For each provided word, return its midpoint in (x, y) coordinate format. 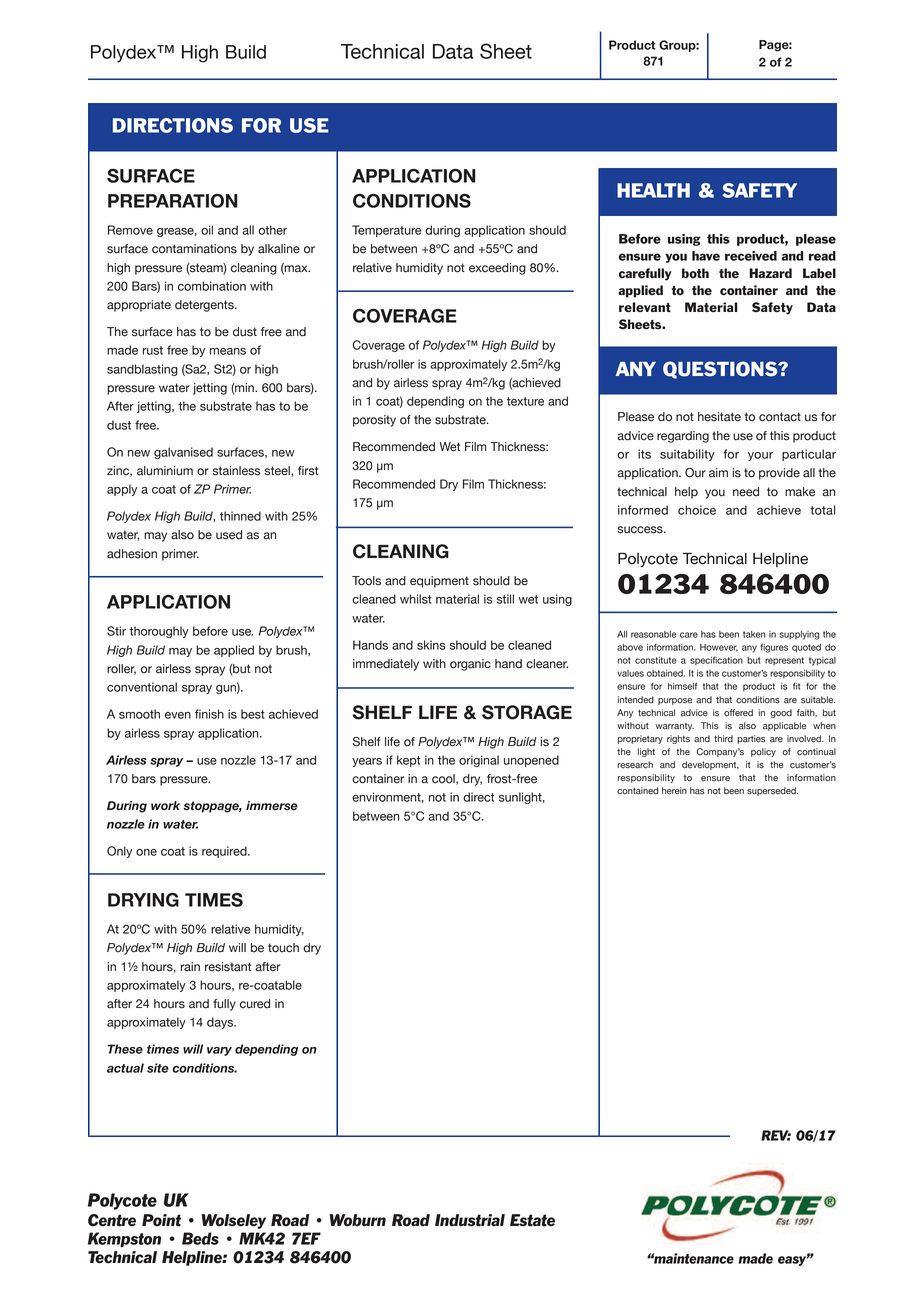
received (751, 256)
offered (738, 713)
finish (209, 714)
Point (161, 1220)
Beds (200, 1238)
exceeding (497, 269)
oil (207, 230)
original (479, 761)
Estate (532, 1220)
